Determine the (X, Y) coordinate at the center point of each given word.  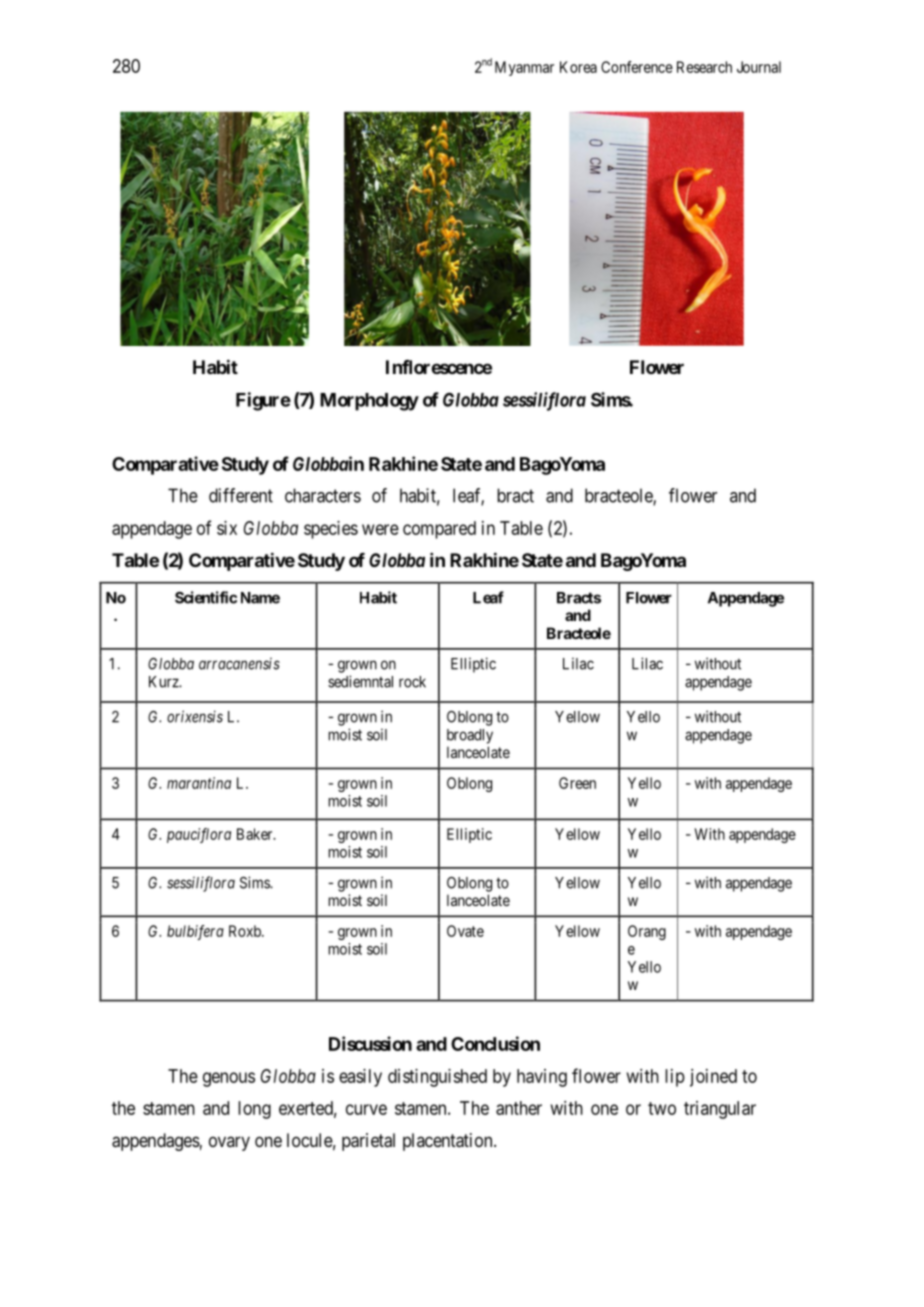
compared (439, 530)
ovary (229, 1143)
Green (577, 783)
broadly (470, 736)
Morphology (369, 402)
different (241, 495)
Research (704, 67)
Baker (256, 834)
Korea (578, 67)
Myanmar (524, 68)
